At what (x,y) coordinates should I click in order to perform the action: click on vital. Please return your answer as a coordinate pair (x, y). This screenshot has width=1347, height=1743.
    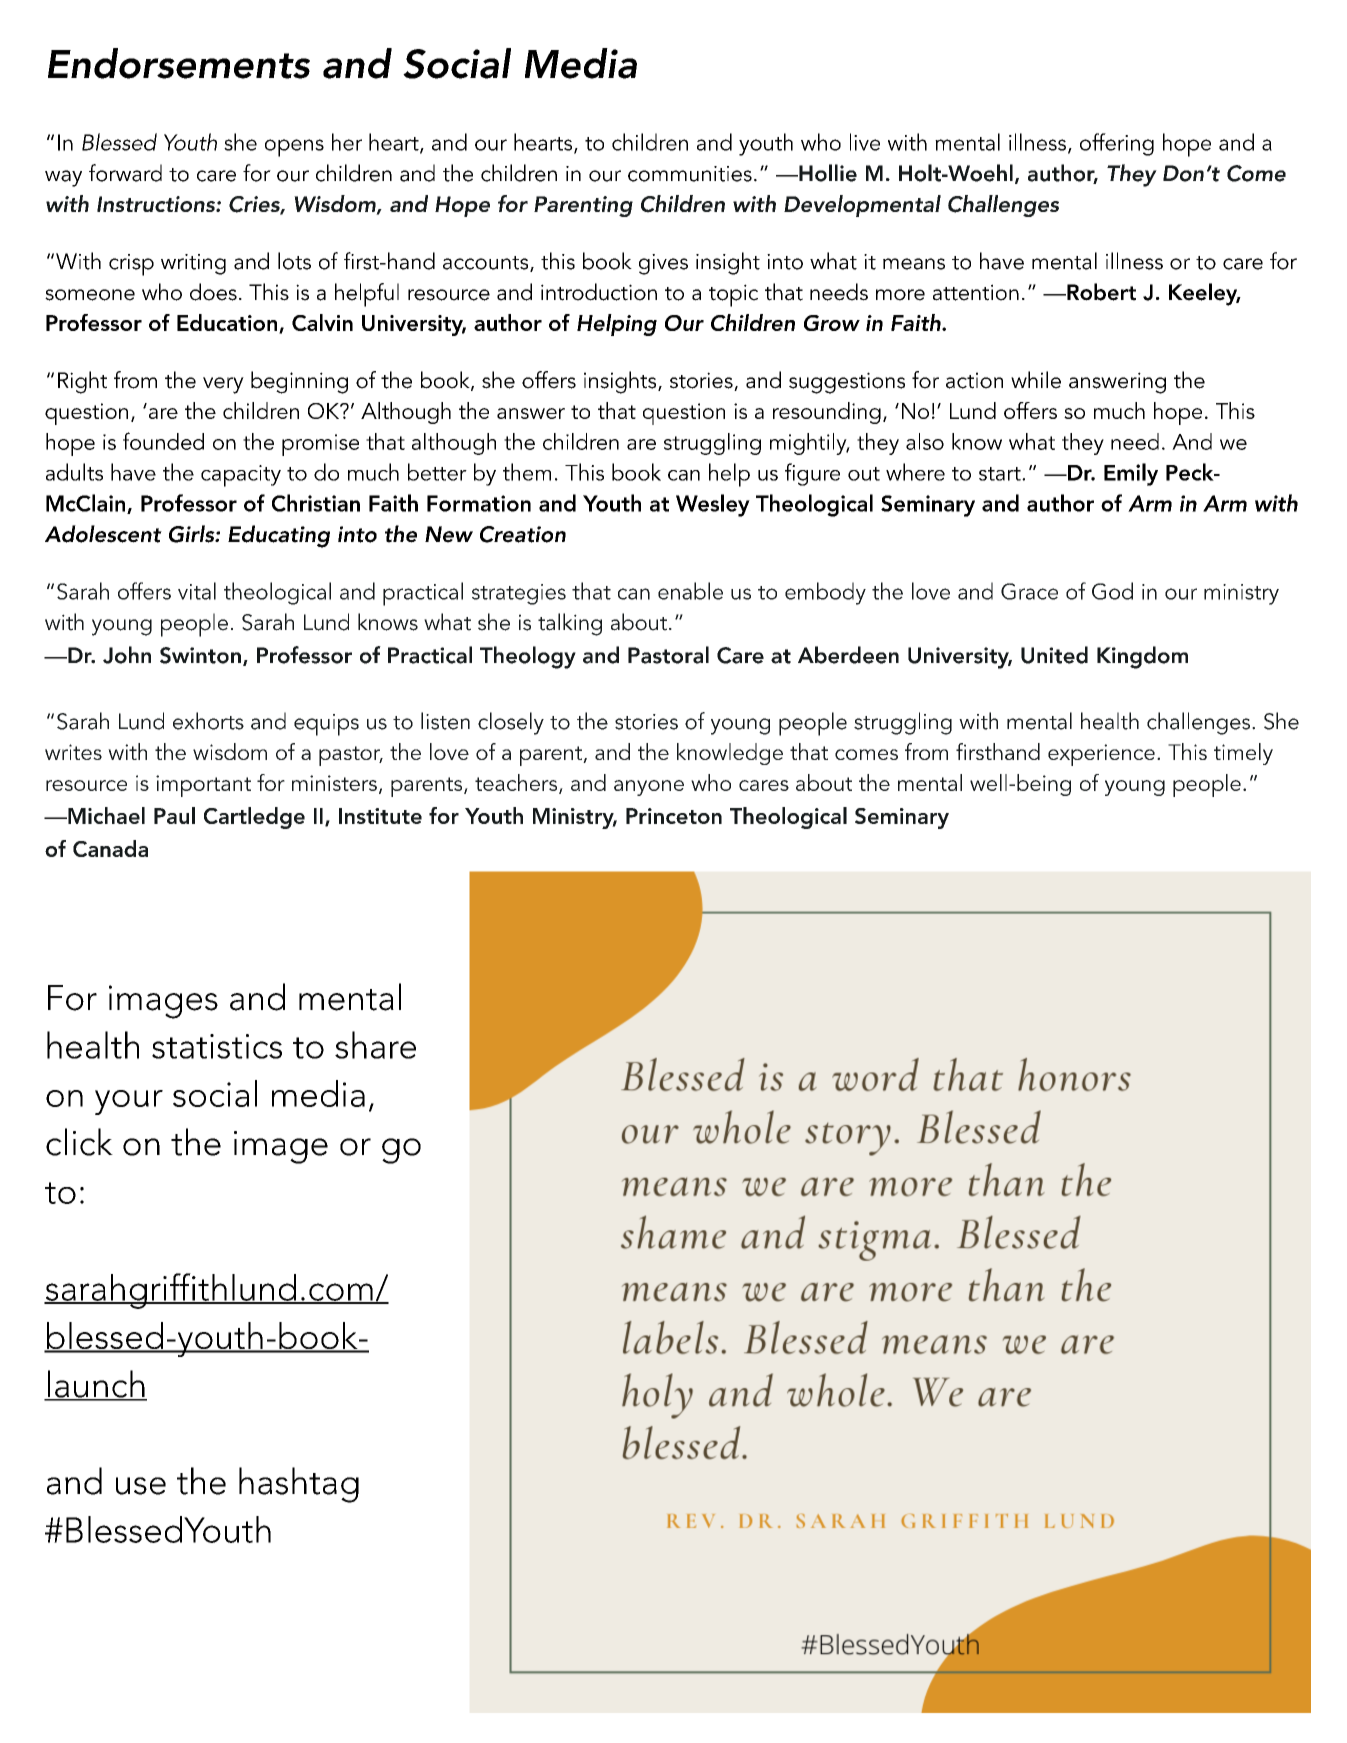
    Looking at the image, I should click on (197, 591).
